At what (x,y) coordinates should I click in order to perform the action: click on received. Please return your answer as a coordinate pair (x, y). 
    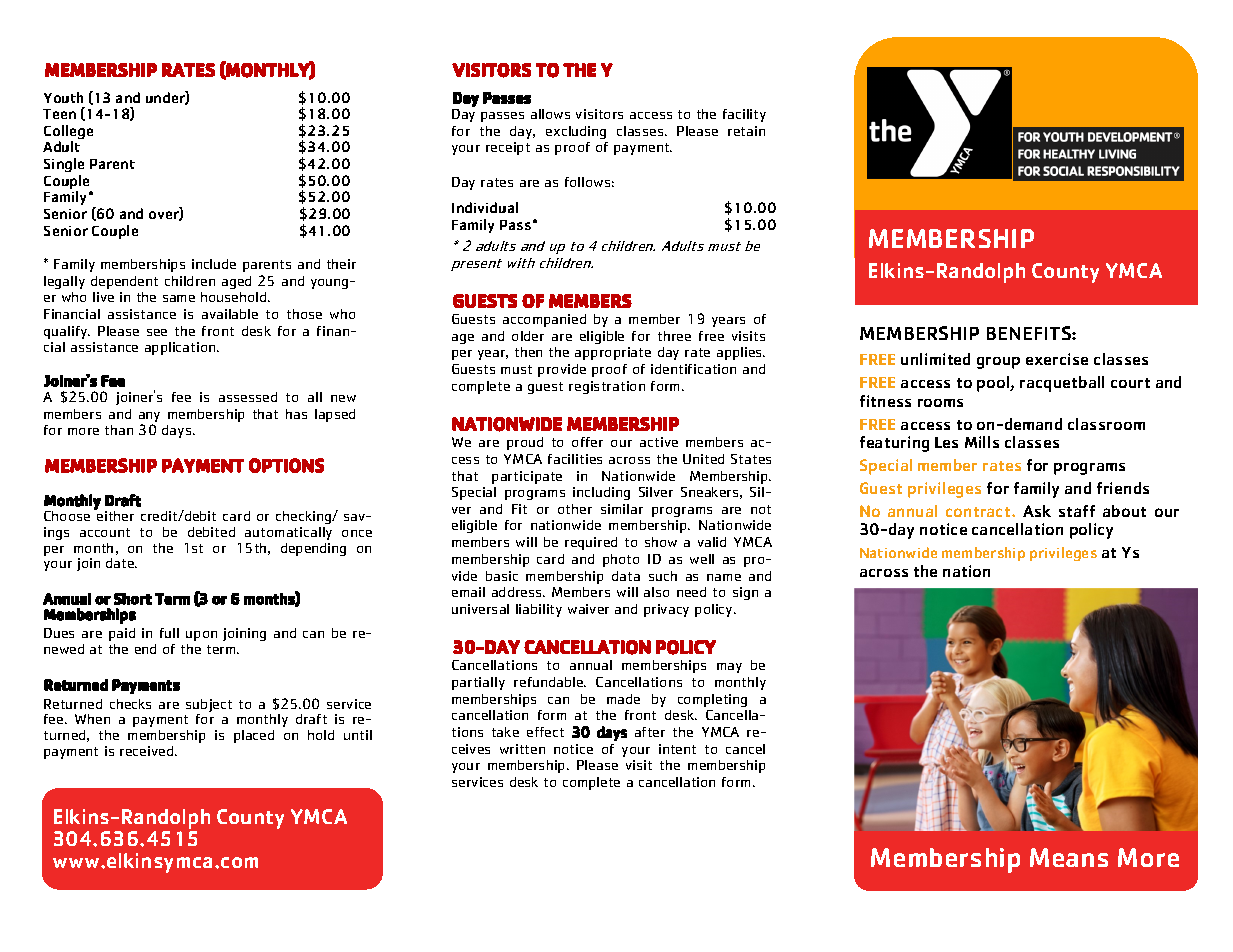
    Looking at the image, I should click on (148, 751).
